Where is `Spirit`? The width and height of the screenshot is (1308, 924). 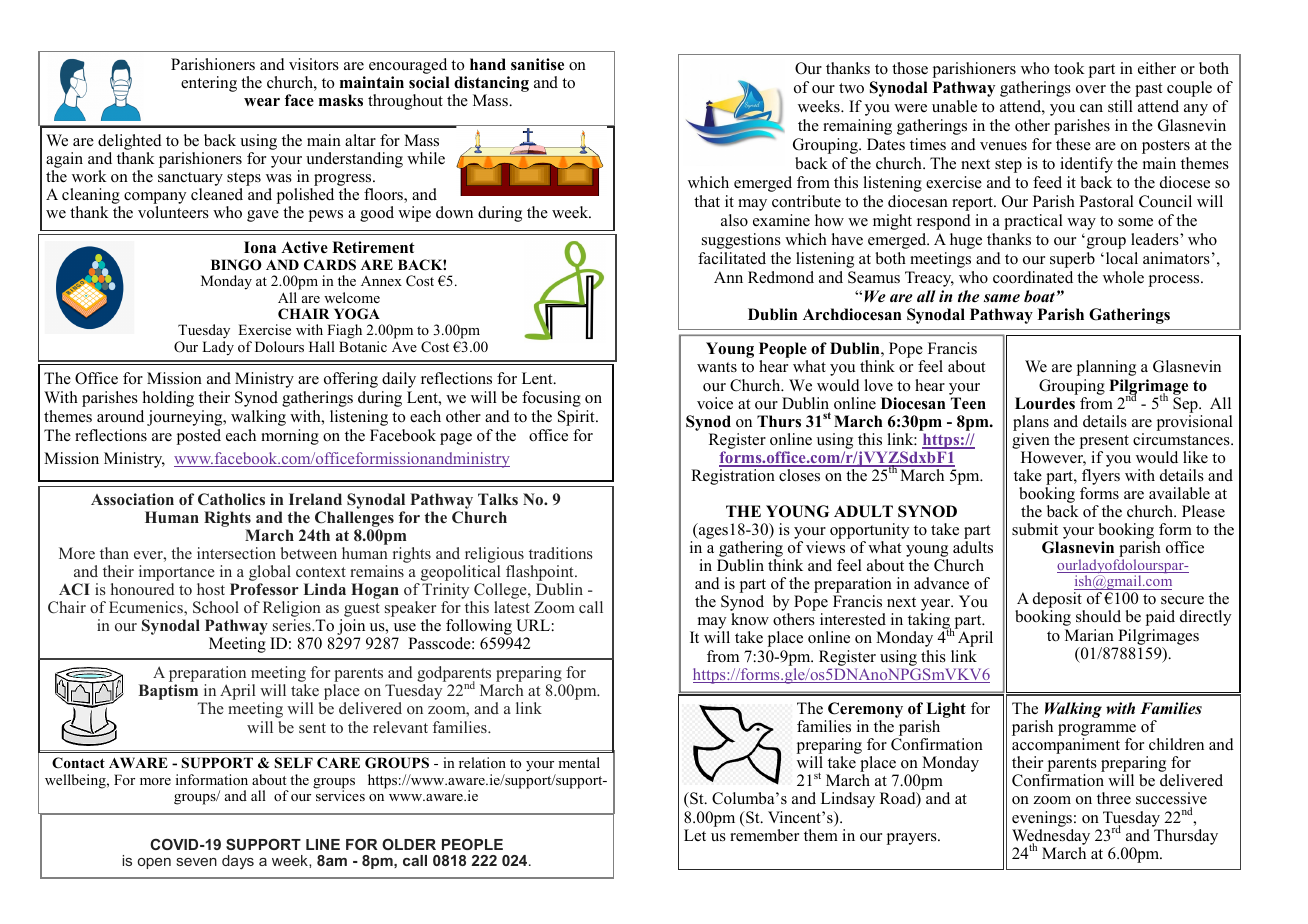
Spirit is located at coordinates (577, 418).
